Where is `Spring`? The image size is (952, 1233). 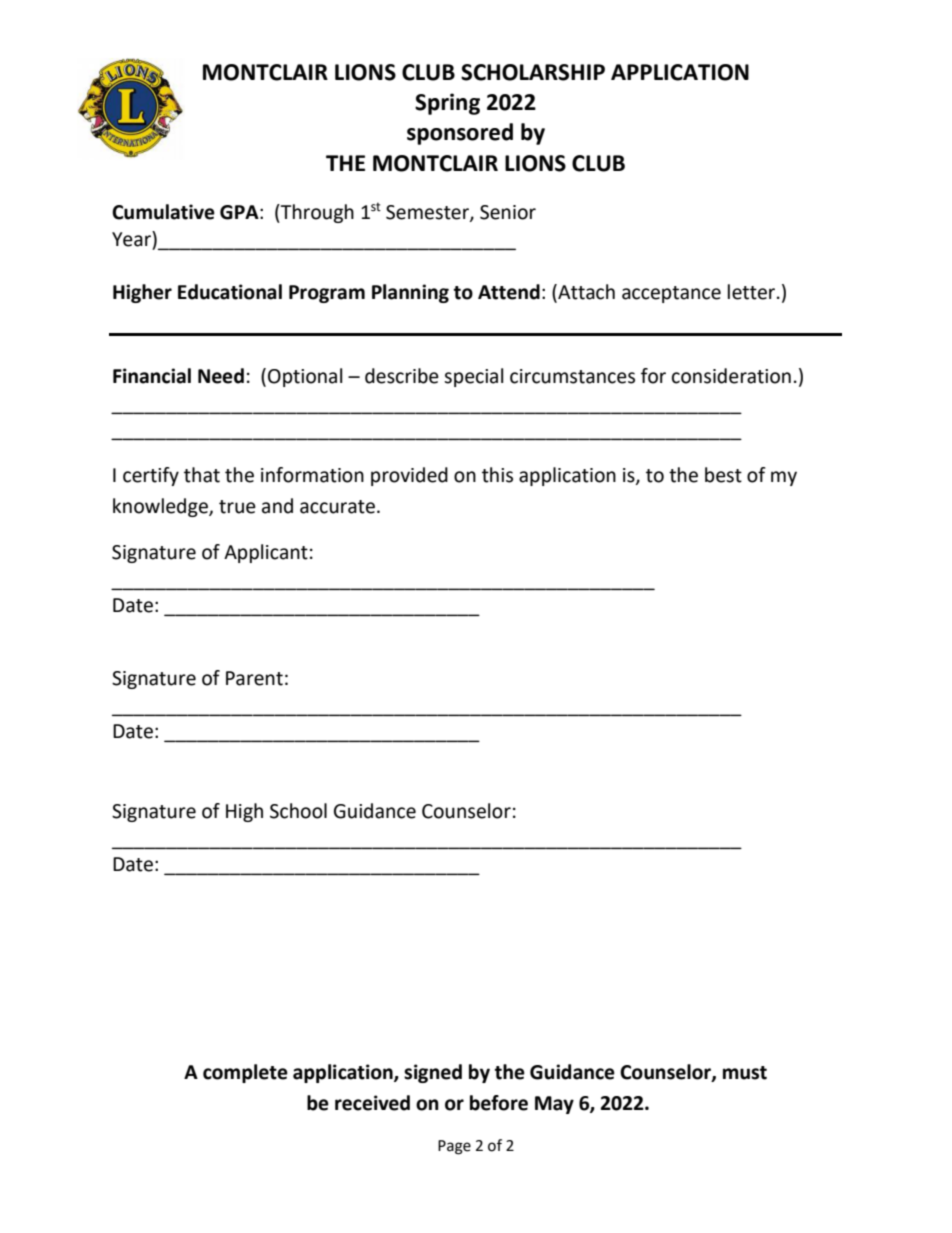
Spring is located at coordinates (447, 104).
